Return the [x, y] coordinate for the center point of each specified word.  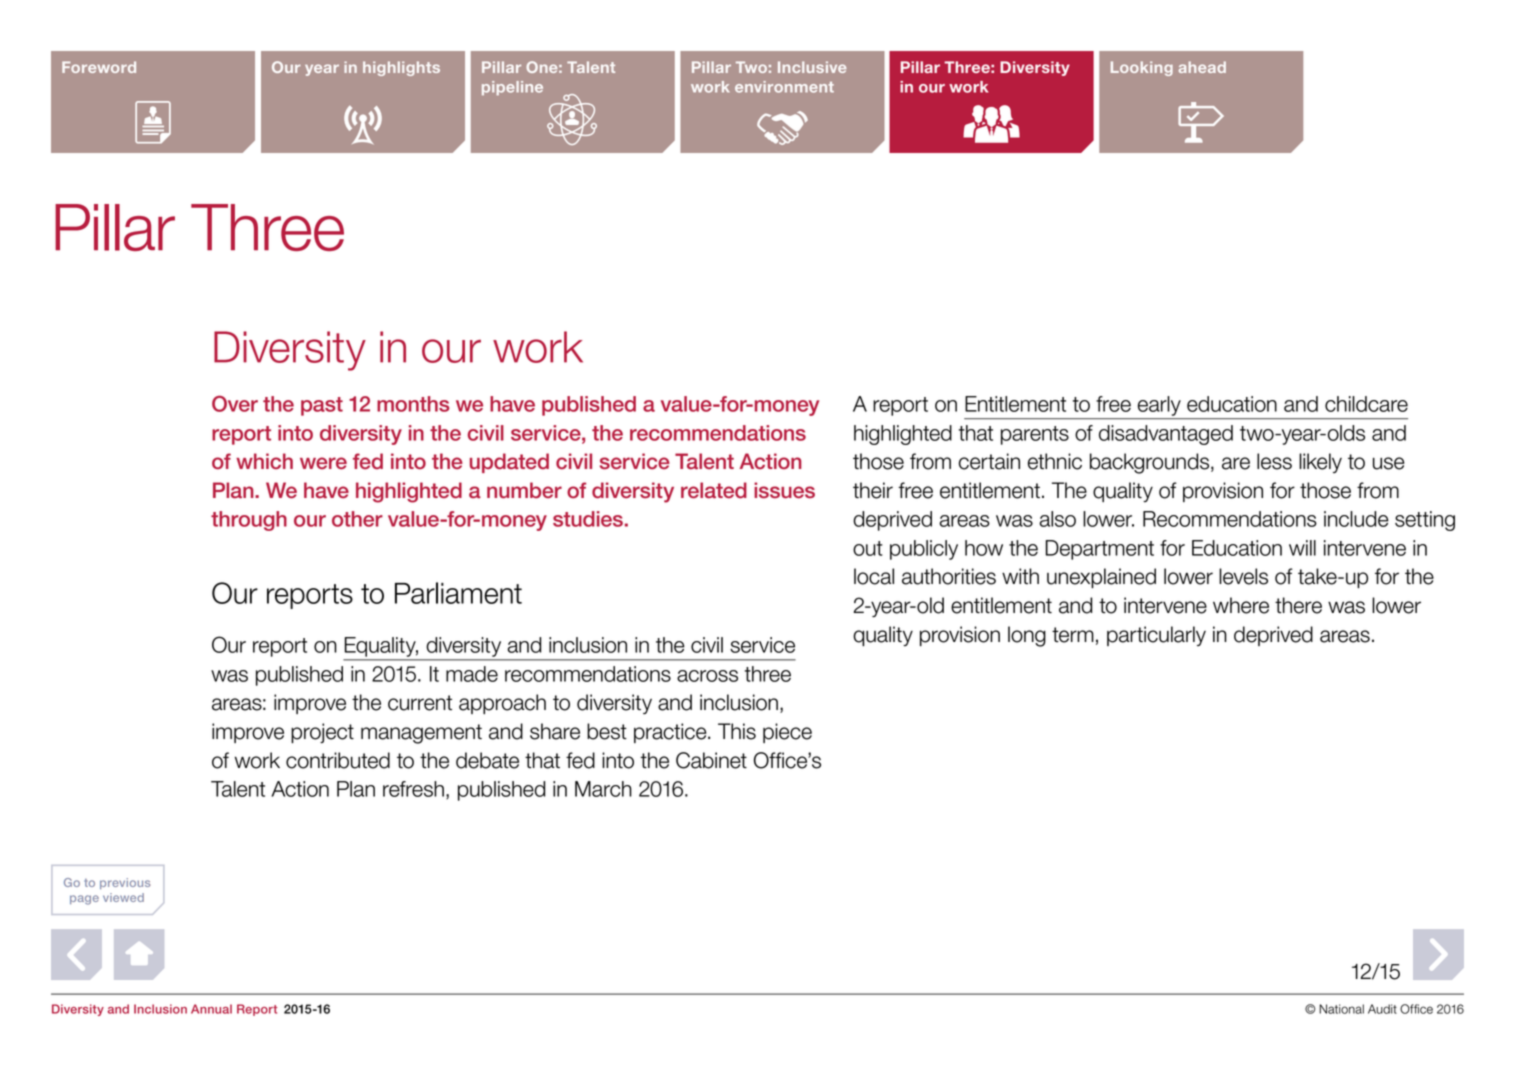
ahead [1202, 67]
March [603, 789]
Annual [211, 1009]
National [1341, 1009]
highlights [401, 68]
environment [784, 87]
